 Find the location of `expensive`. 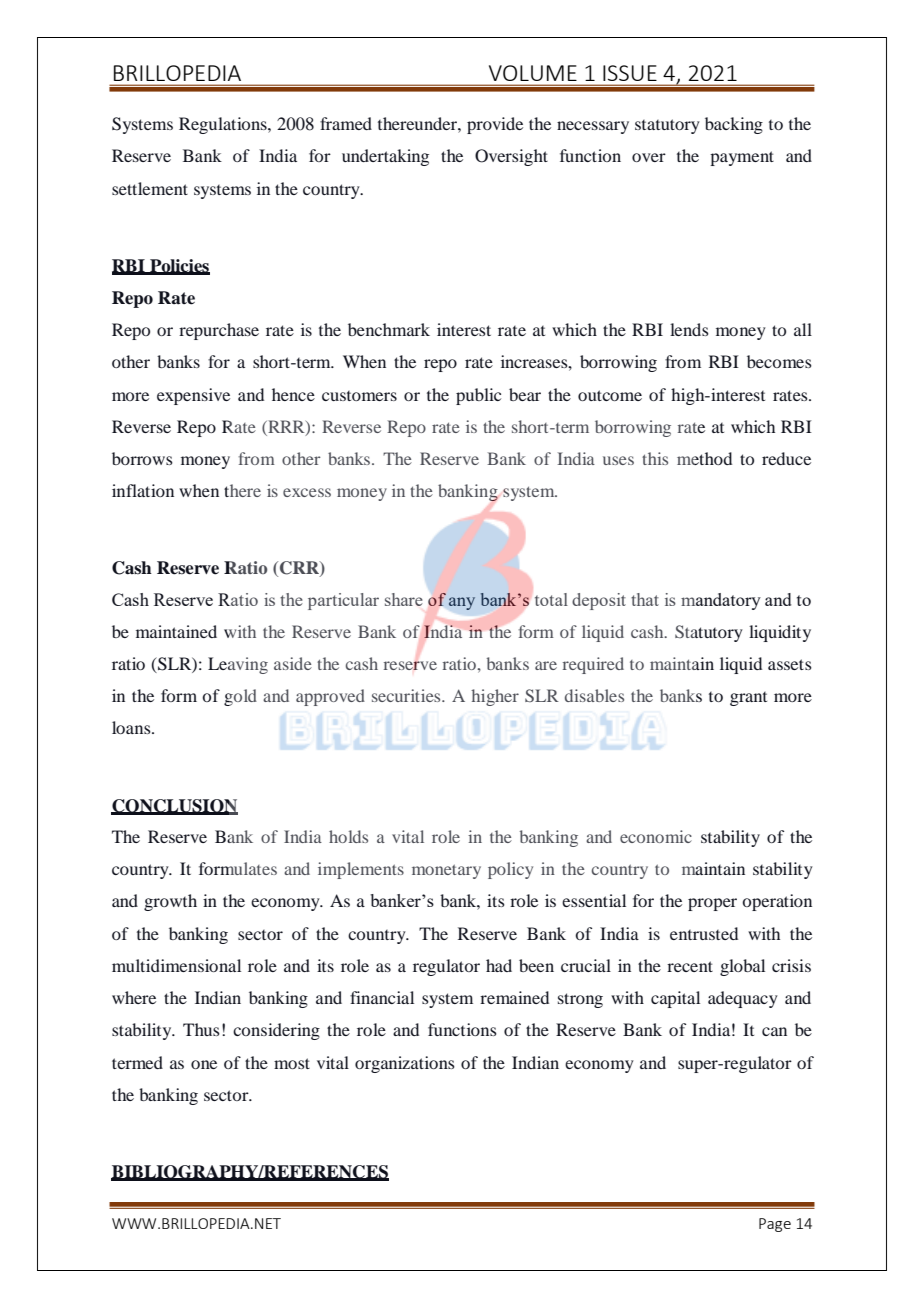

expensive is located at coordinates (193, 396).
